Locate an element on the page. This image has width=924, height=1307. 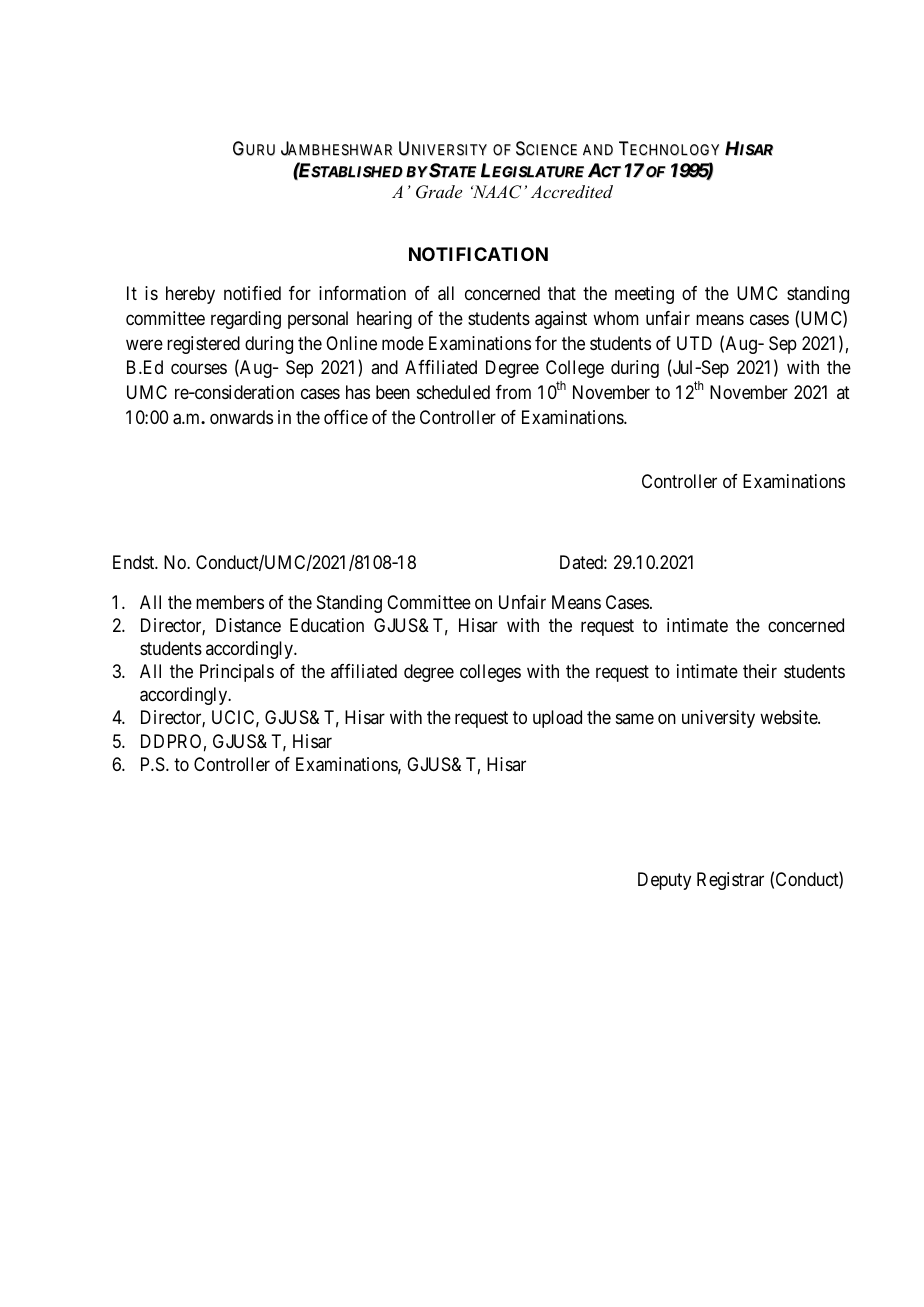
Principals is located at coordinates (237, 673).
